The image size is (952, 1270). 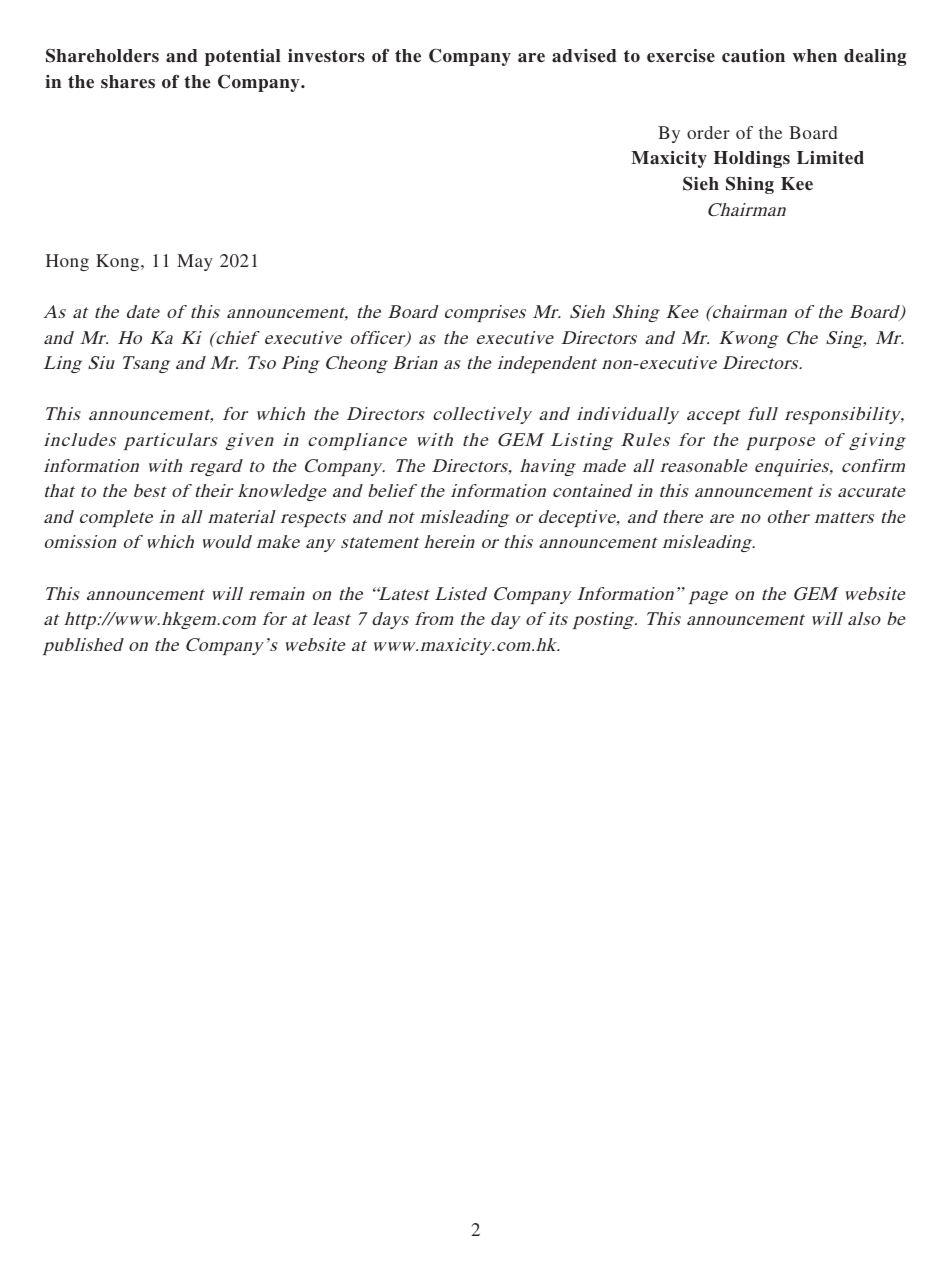 What do you see at coordinates (195, 262) in the document?
I see `May` at bounding box center [195, 262].
